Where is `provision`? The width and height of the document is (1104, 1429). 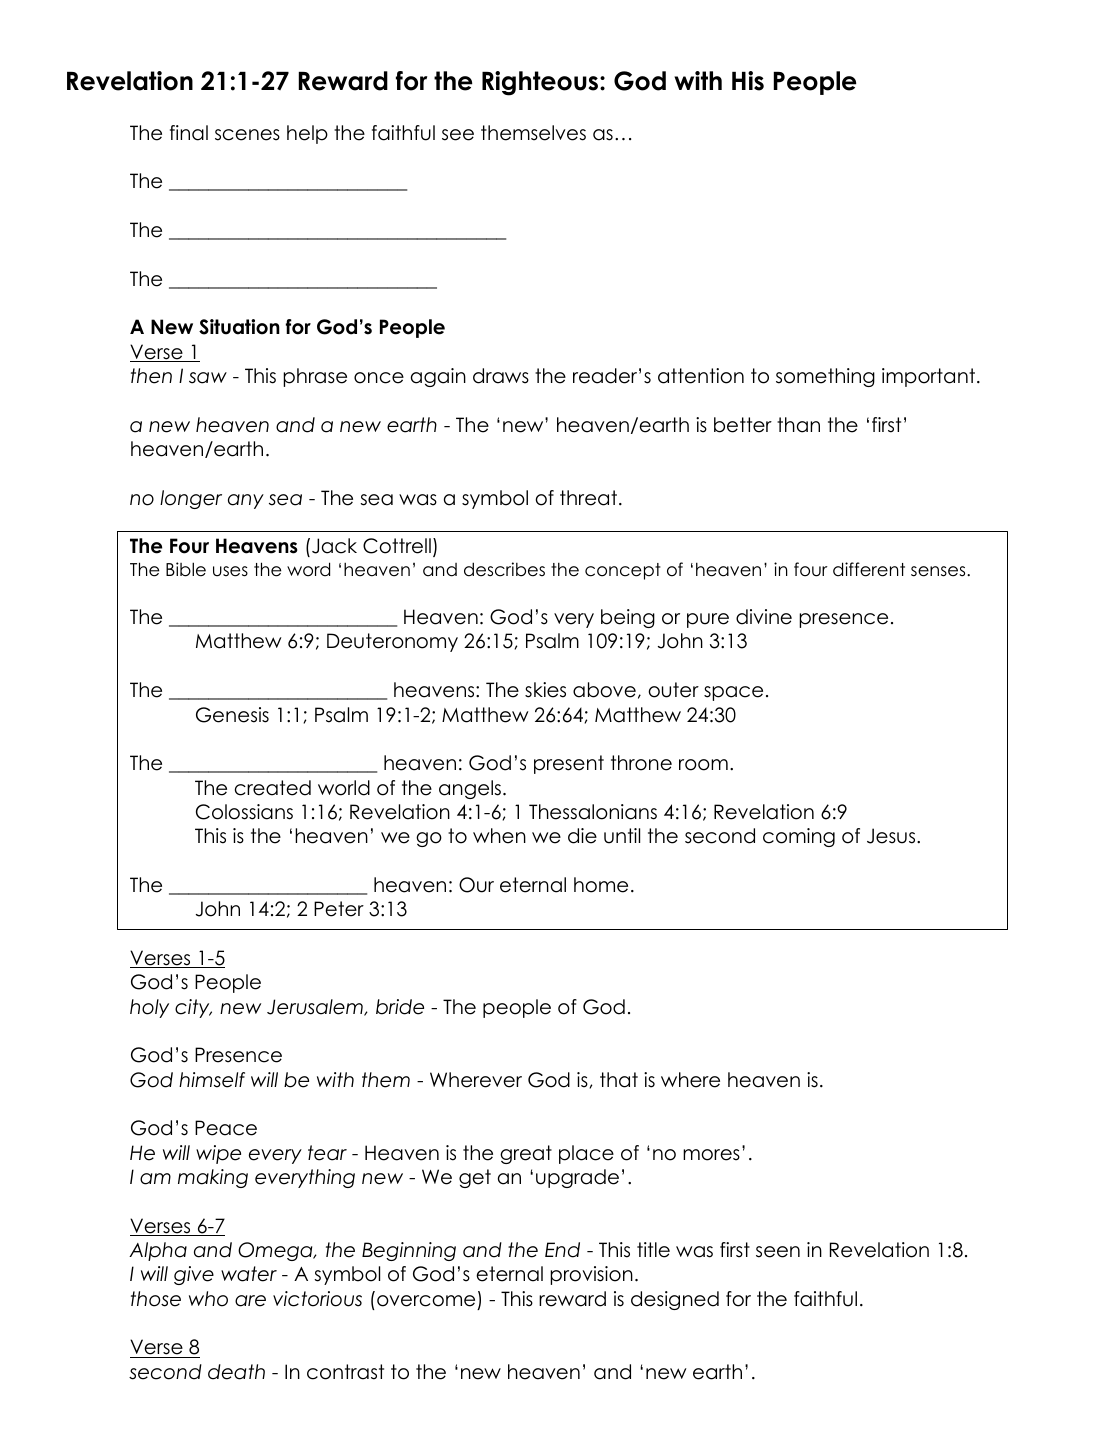
provision is located at coordinates (591, 1275).
